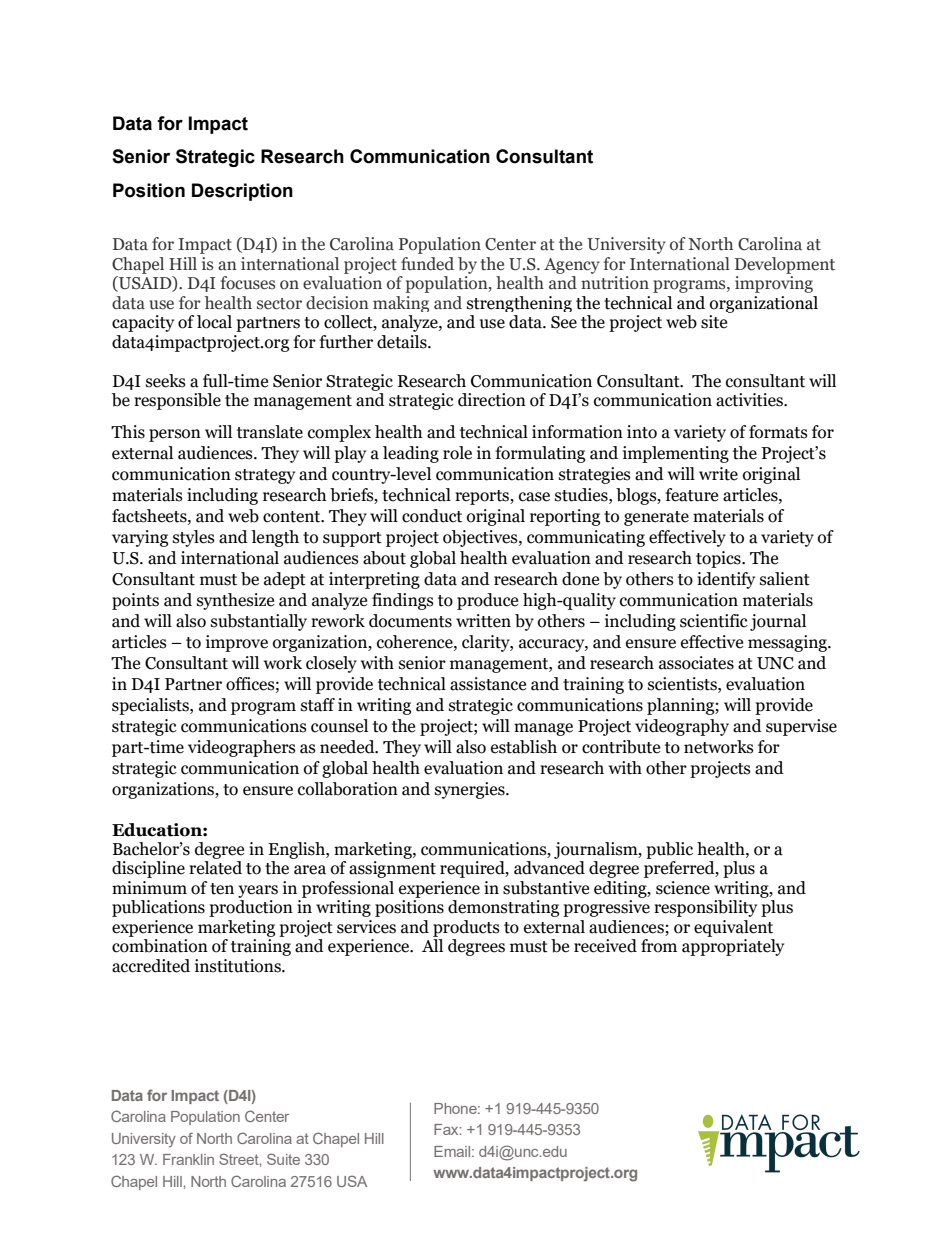  Describe the element at coordinates (188, 1159) in the document. I see `Franklin` at that location.
